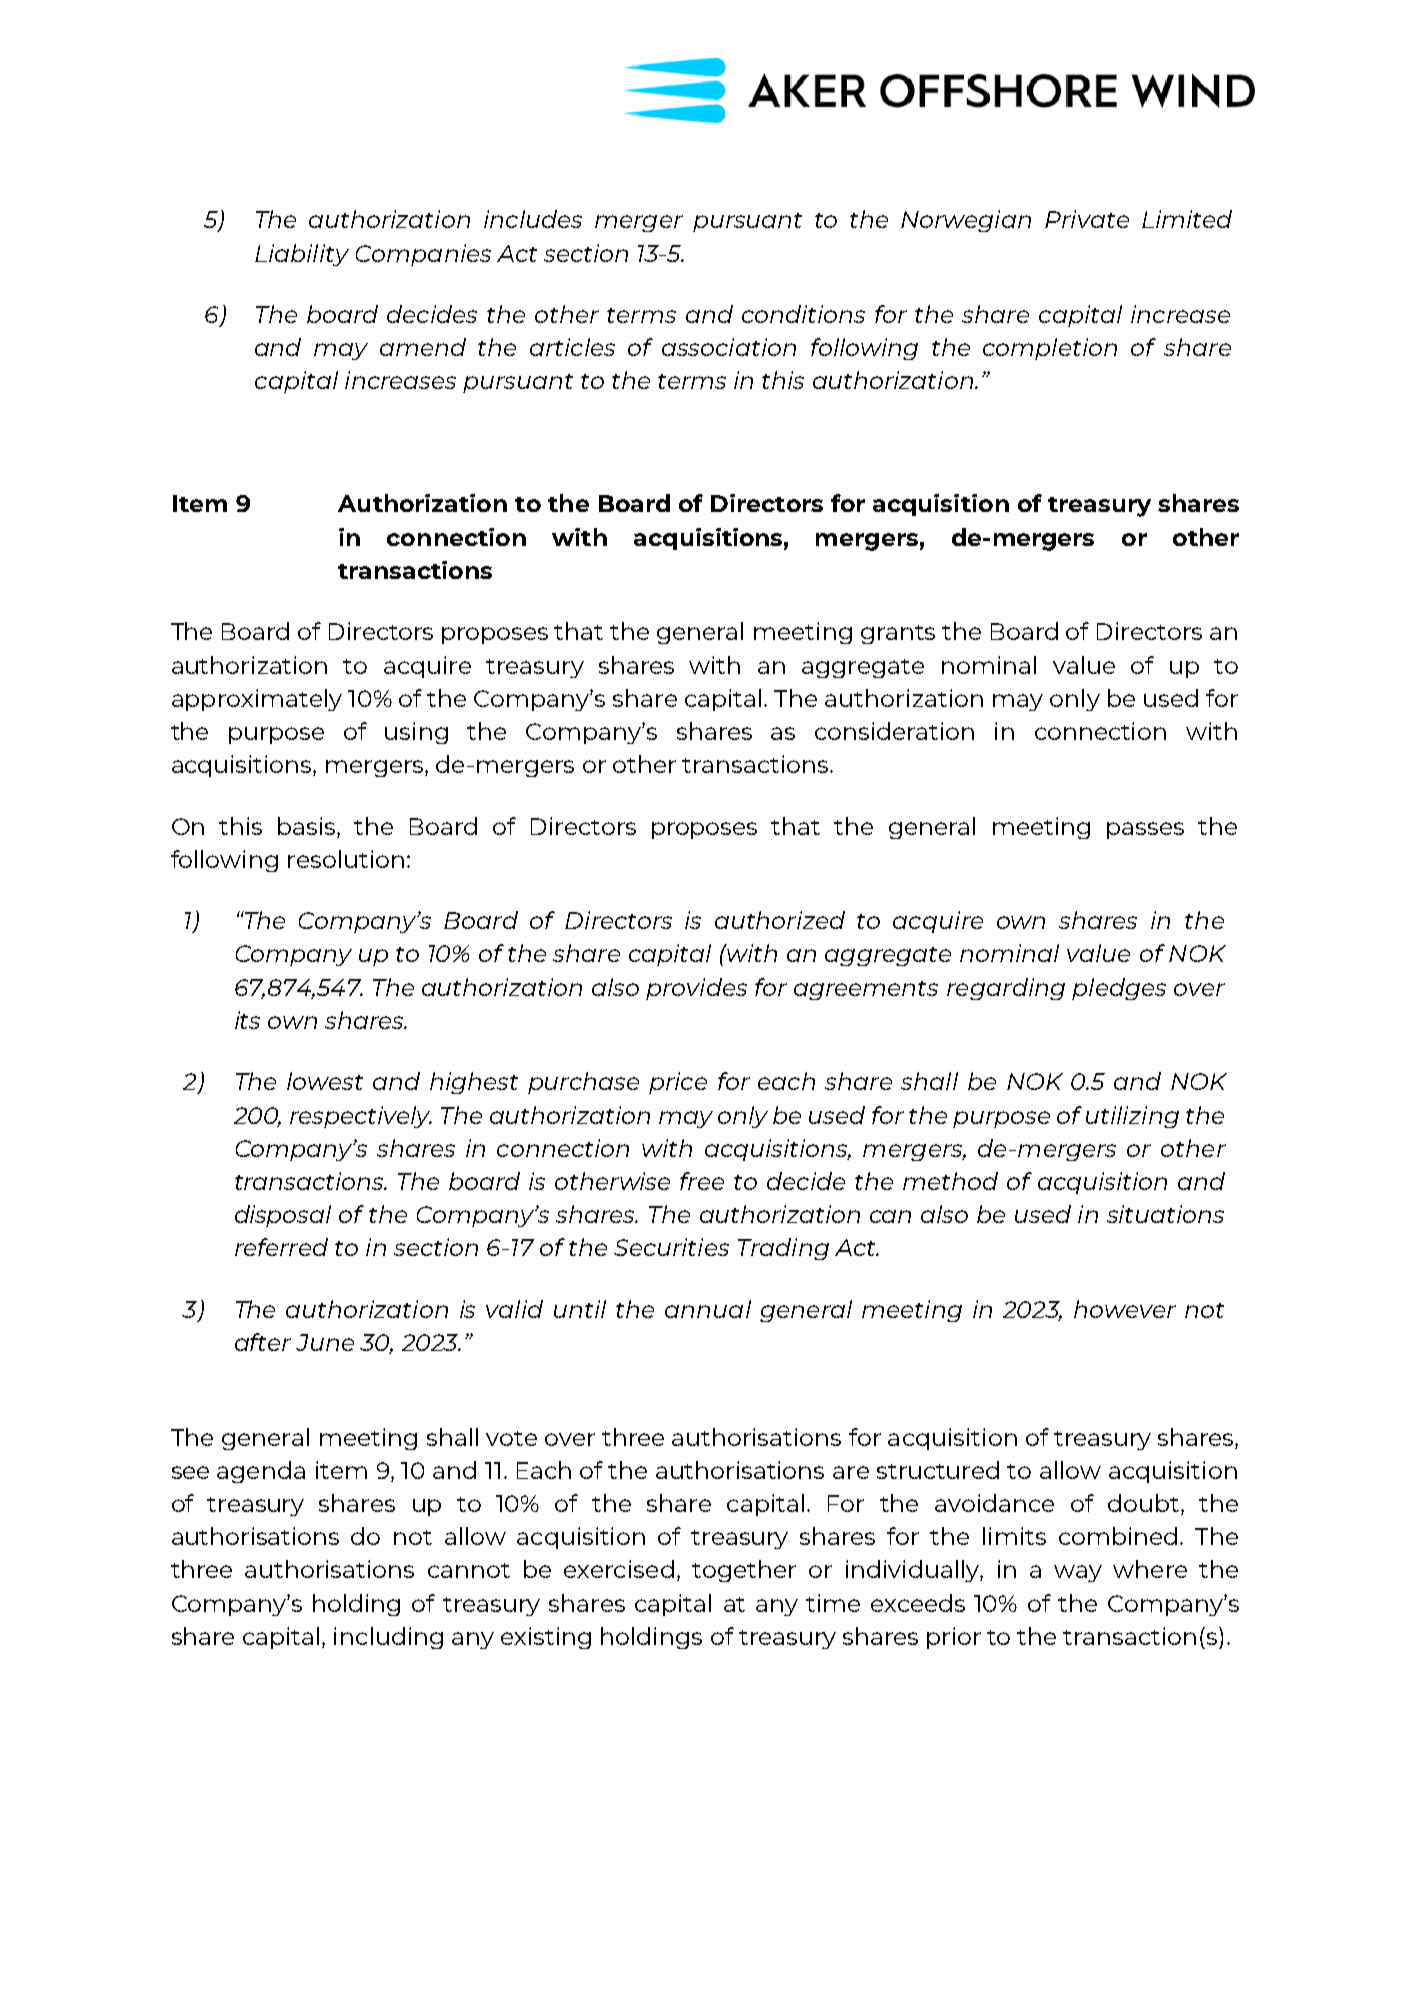 The width and height of the screenshot is (1410, 1994). Describe the element at coordinates (257, 700) in the screenshot. I see `approximately` at that location.
